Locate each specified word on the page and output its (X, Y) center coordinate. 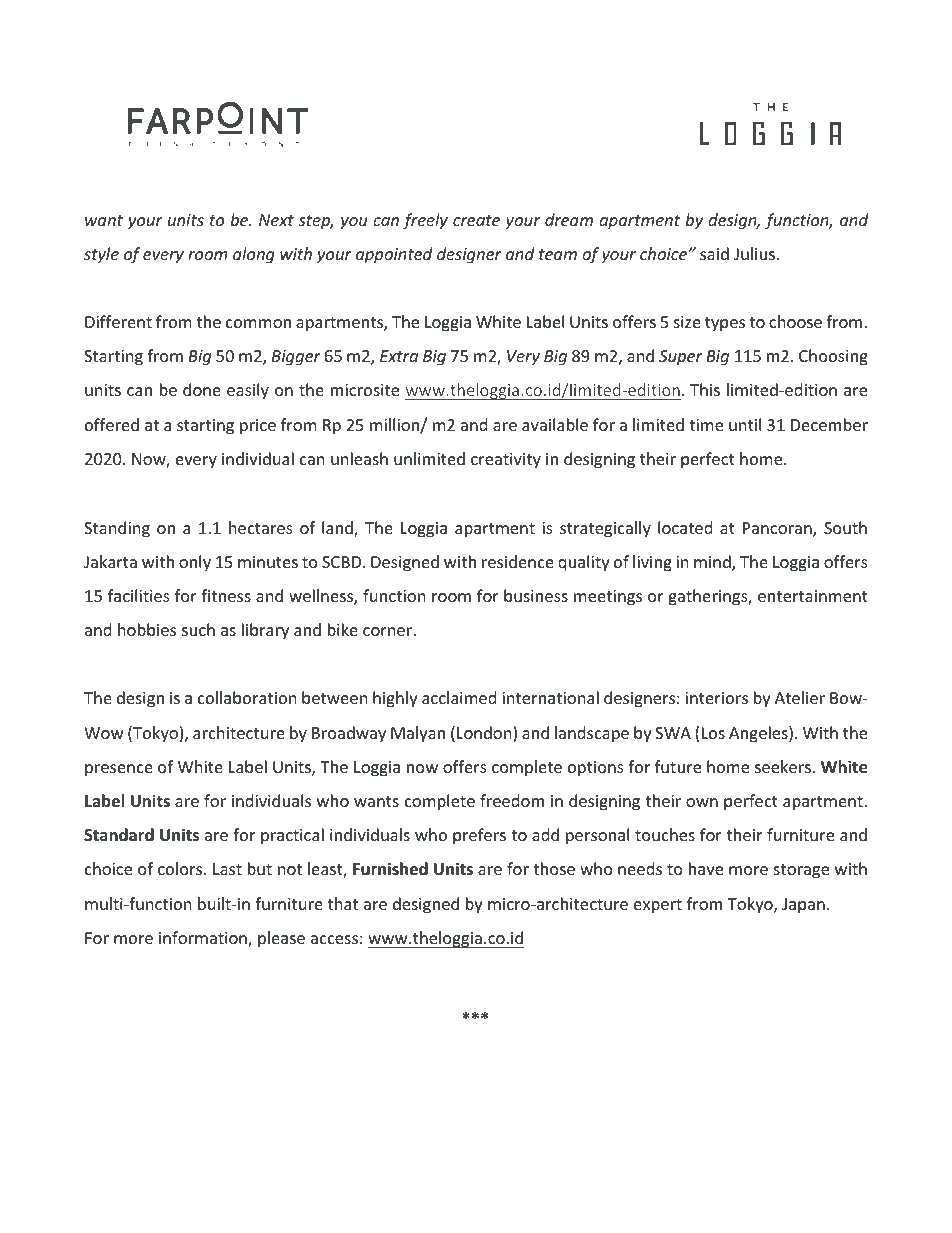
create (476, 220)
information (204, 939)
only (195, 563)
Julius (754, 253)
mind (713, 563)
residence (518, 561)
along (254, 255)
